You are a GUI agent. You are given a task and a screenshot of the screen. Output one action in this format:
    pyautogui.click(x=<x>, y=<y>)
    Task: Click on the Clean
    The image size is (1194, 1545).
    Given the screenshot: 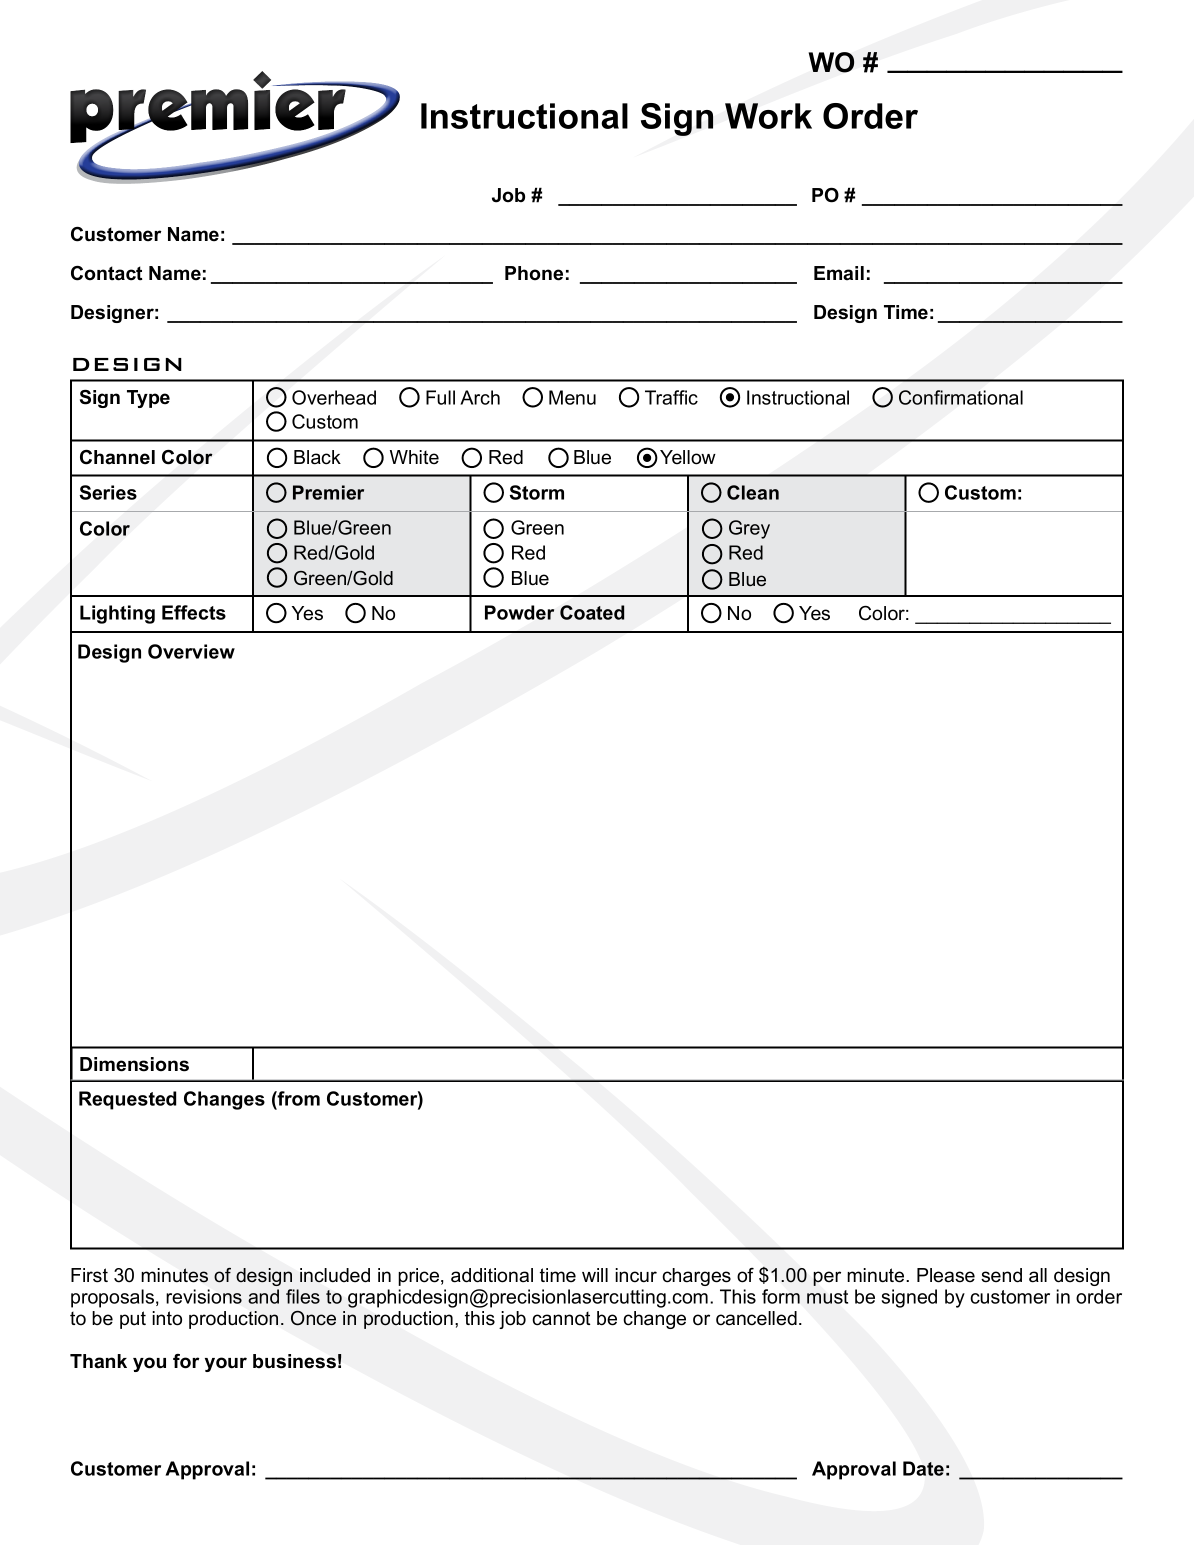 What is the action you would take?
    pyautogui.click(x=753, y=492)
